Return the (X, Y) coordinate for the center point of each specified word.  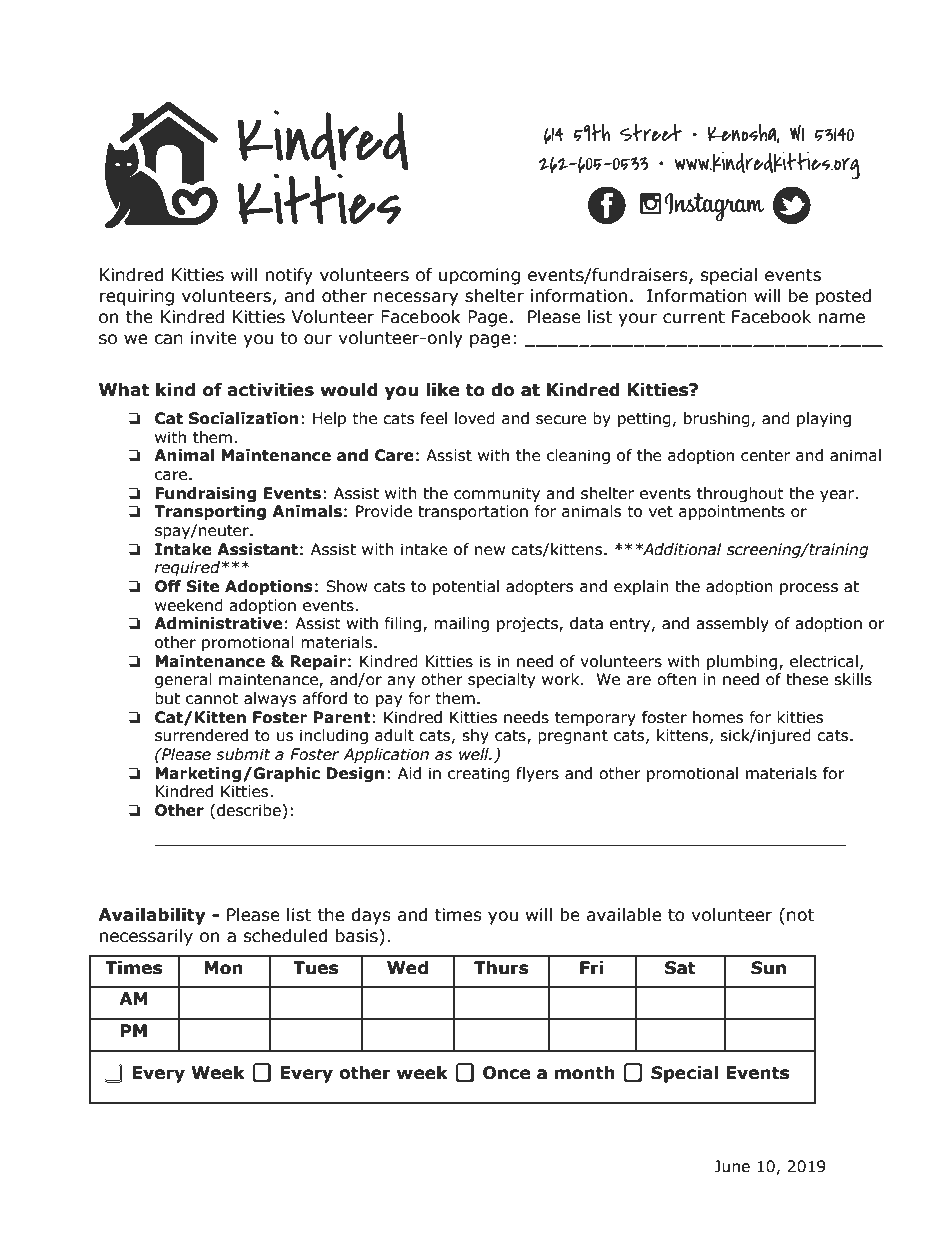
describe (250, 811)
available (623, 915)
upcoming (479, 276)
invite (214, 338)
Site (202, 586)
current (694, 317)
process (809, 589)
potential (466, 587)
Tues (315, 968)
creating (479, 774)
